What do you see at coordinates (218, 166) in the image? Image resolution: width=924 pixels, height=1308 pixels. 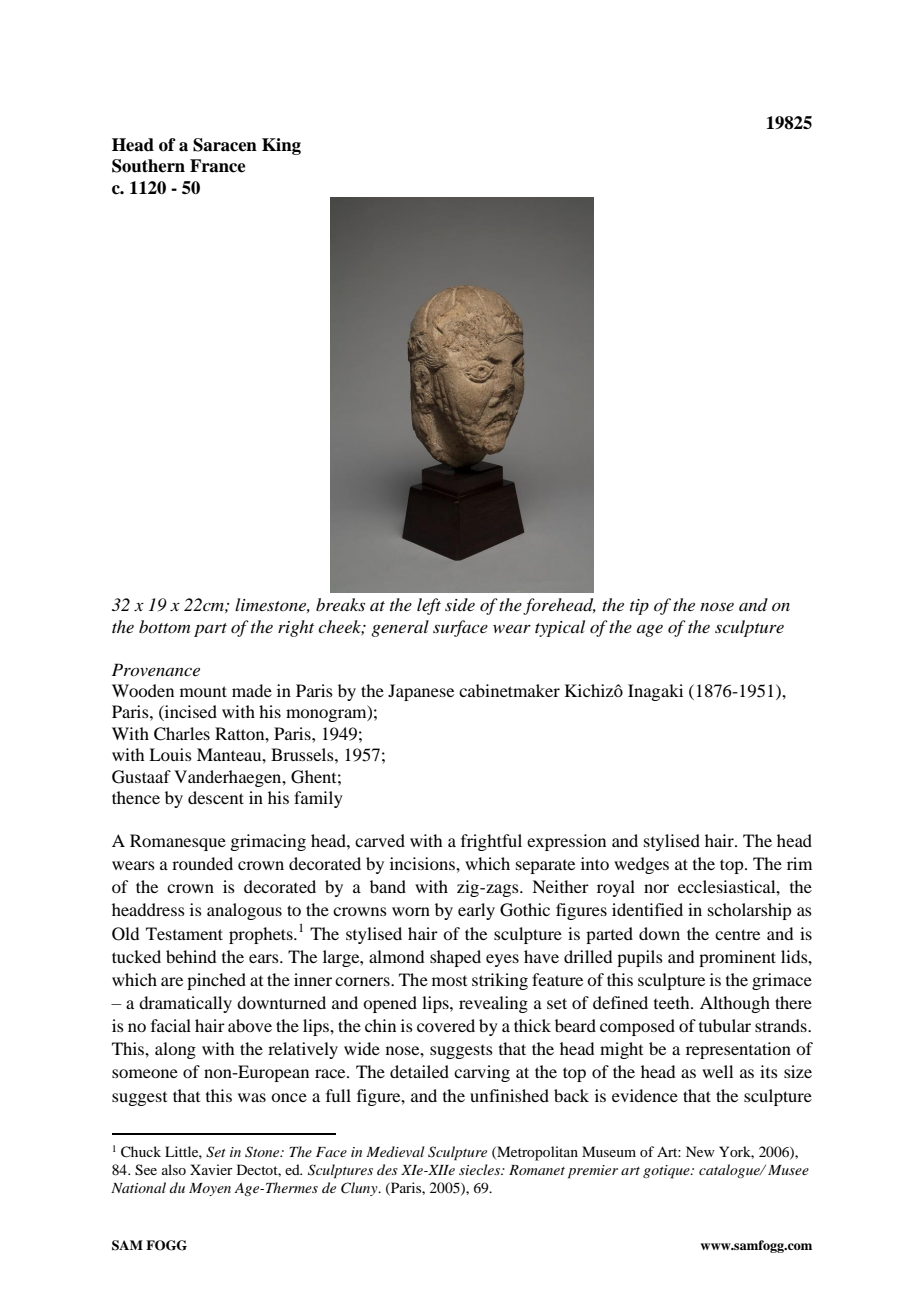 I see `France` at bounding box center [218, 166].
